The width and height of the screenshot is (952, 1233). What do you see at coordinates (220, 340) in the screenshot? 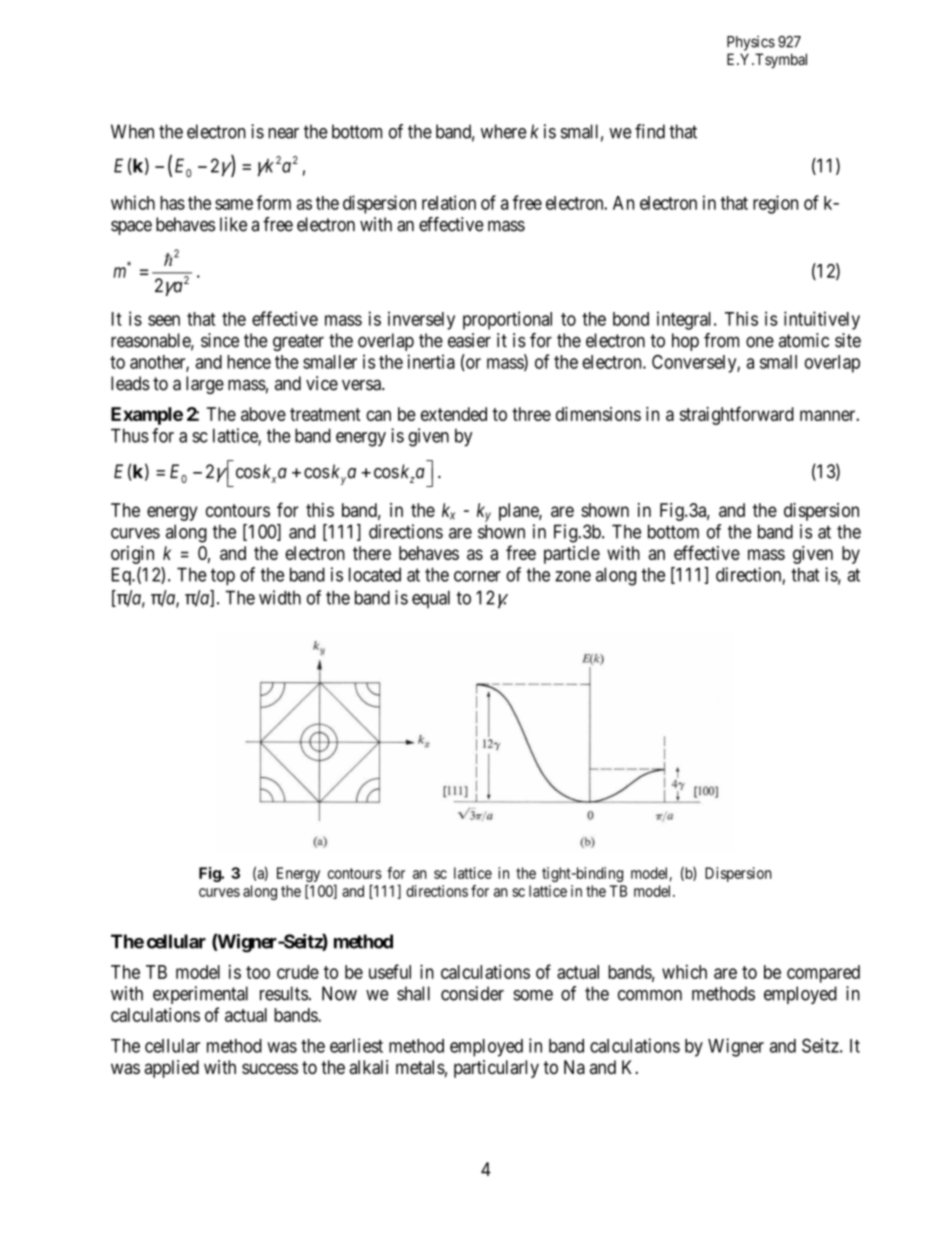
I see `since` at bounding box center [220, 340].
